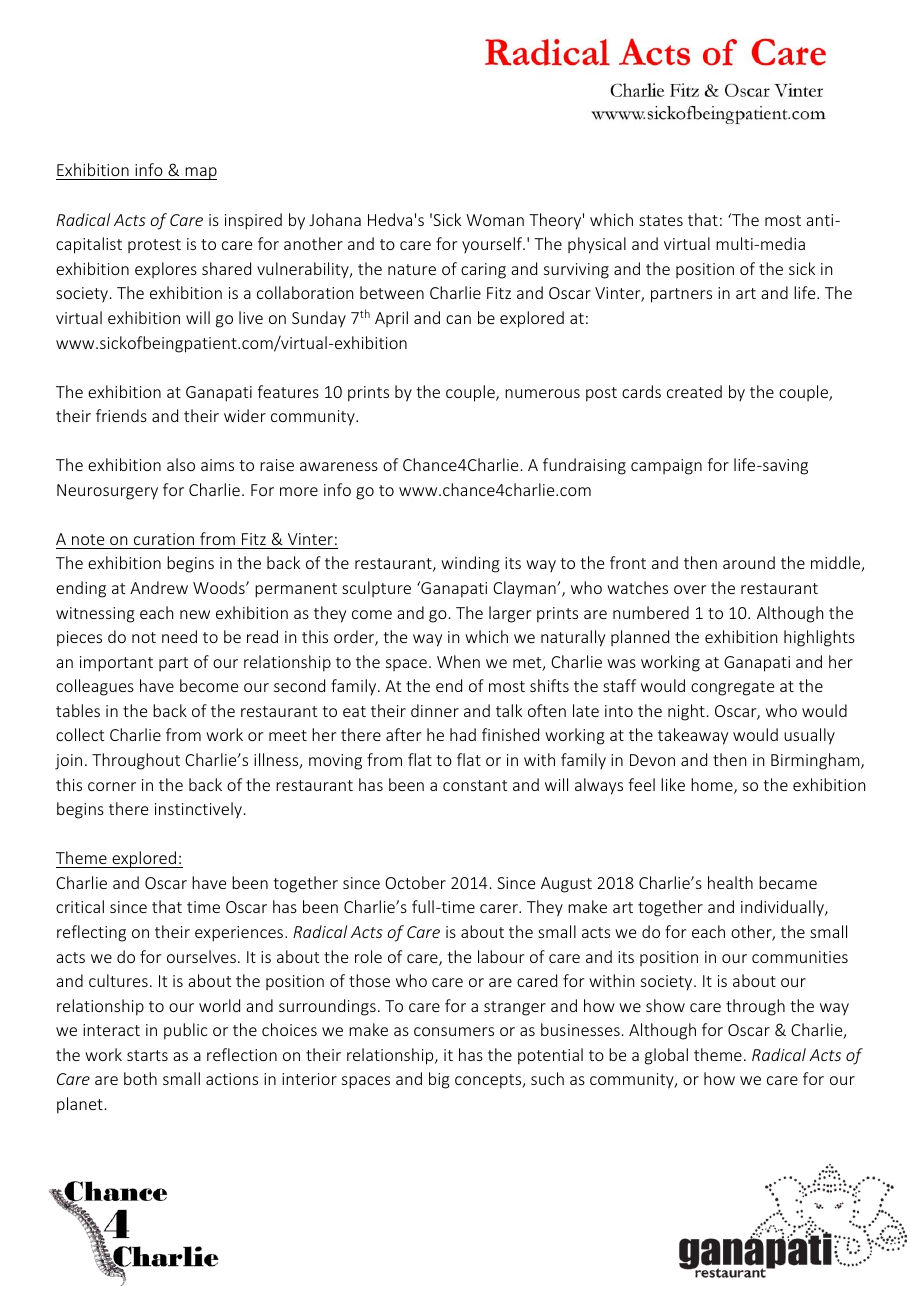  What do you see at coordinates (179, 636) in the image?
I see `need` at bounding box center [179, 636].
